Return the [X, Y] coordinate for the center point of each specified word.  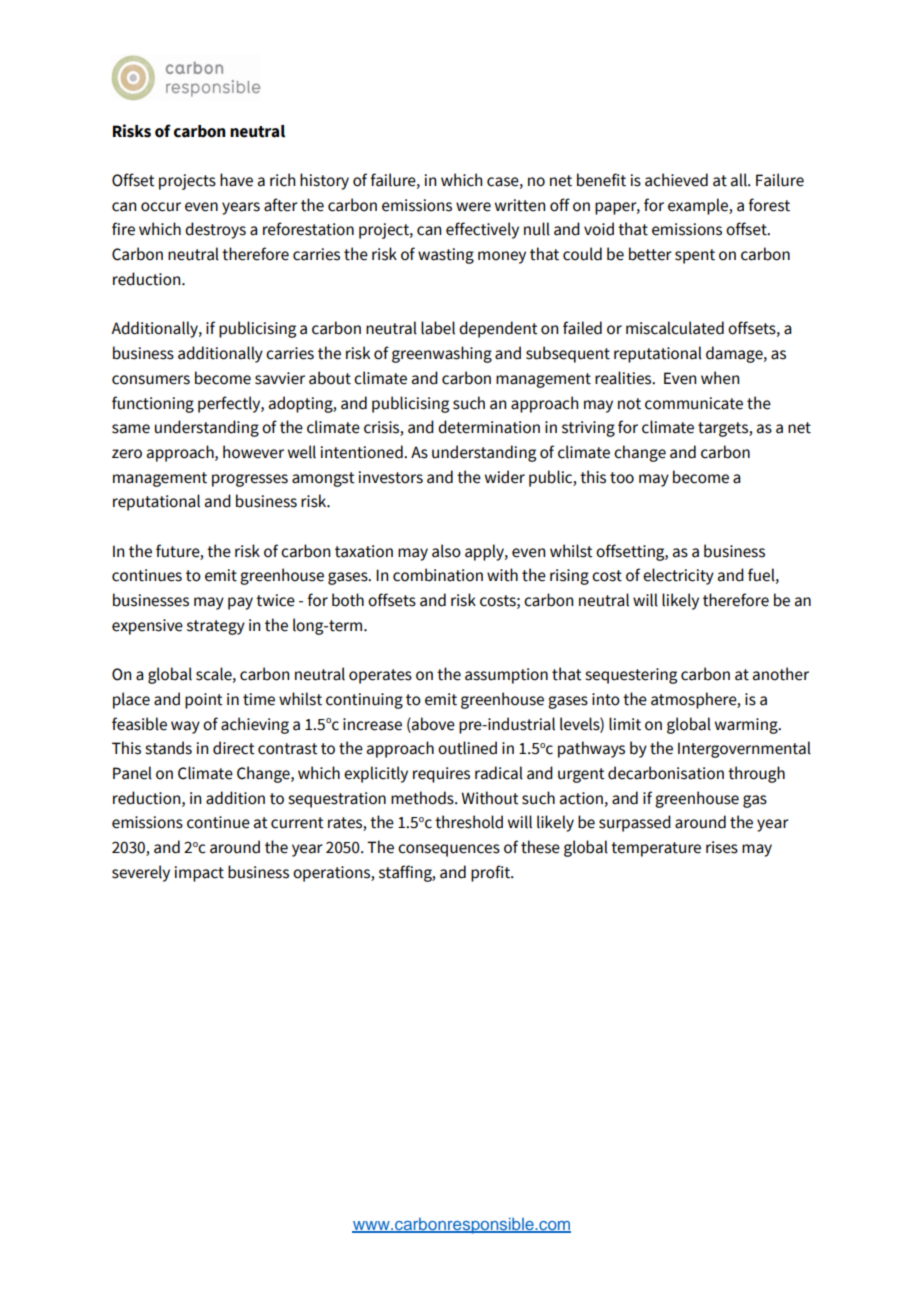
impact [199, 874]
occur [161, 207]
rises [722, 847]
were [473, 207]
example [699, 206]
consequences [449, 850]
